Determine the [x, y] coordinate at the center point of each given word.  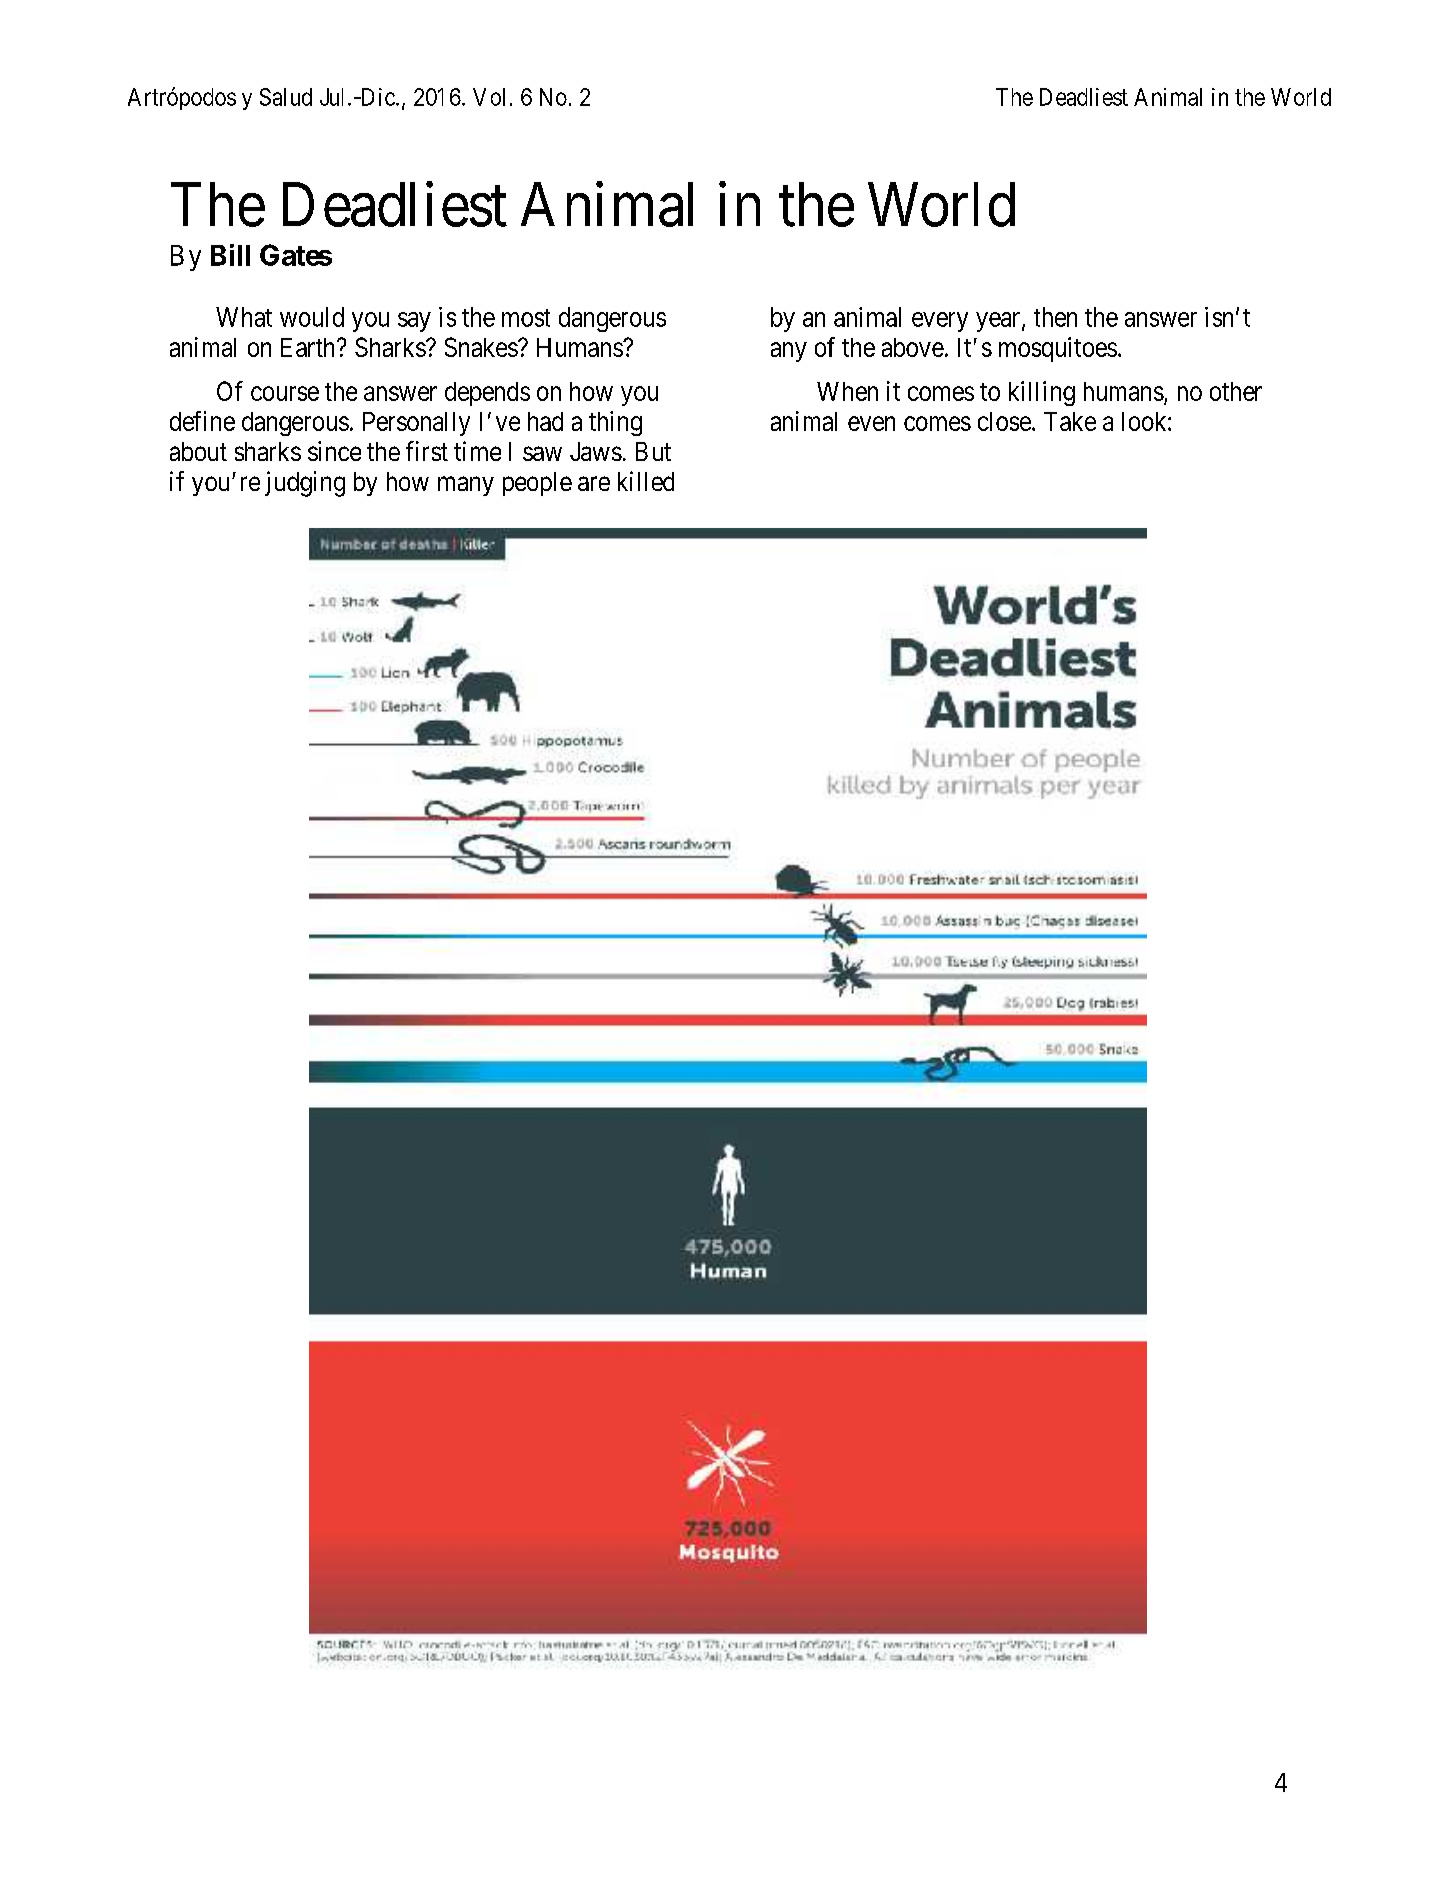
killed [646, 481]
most [526, 318]
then [1055, 317]
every [940, 322]
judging [305, 484]
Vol [489, 97]
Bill [230, 255]
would [312, 317]
